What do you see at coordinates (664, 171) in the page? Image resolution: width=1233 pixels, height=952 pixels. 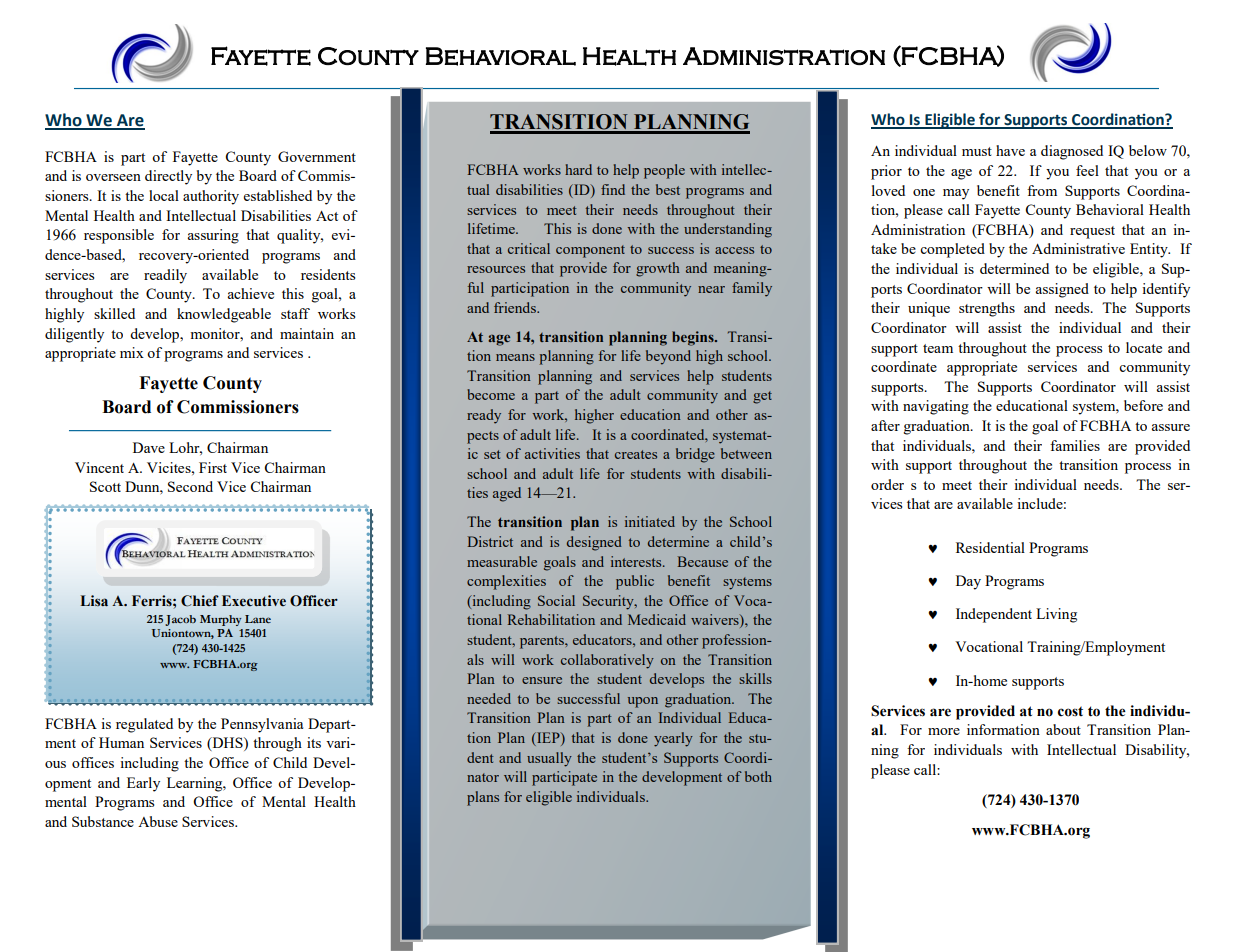 I see `people` at bounding box center [664, 171].
